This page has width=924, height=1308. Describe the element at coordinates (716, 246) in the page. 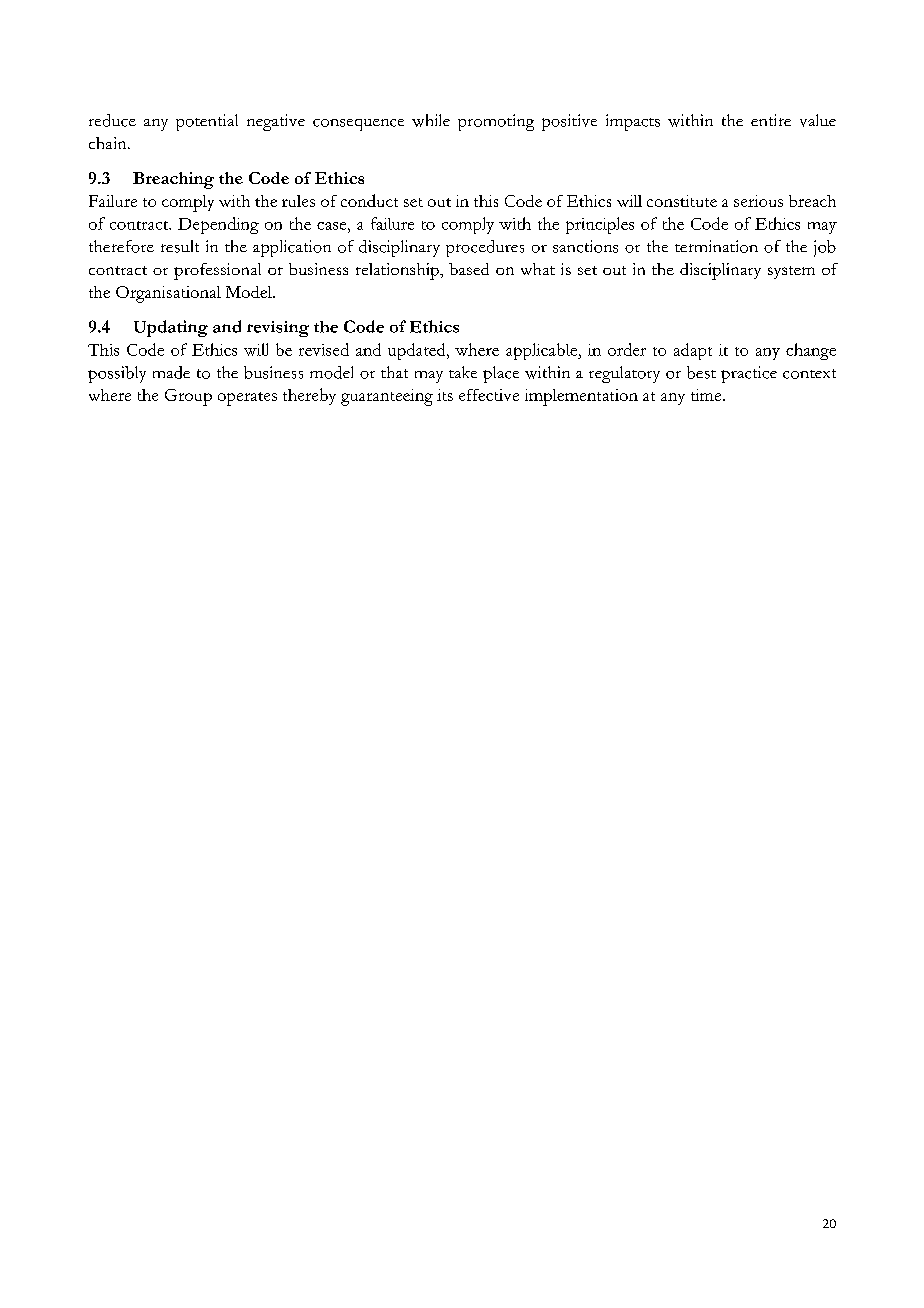

I see `termination` at that location.
